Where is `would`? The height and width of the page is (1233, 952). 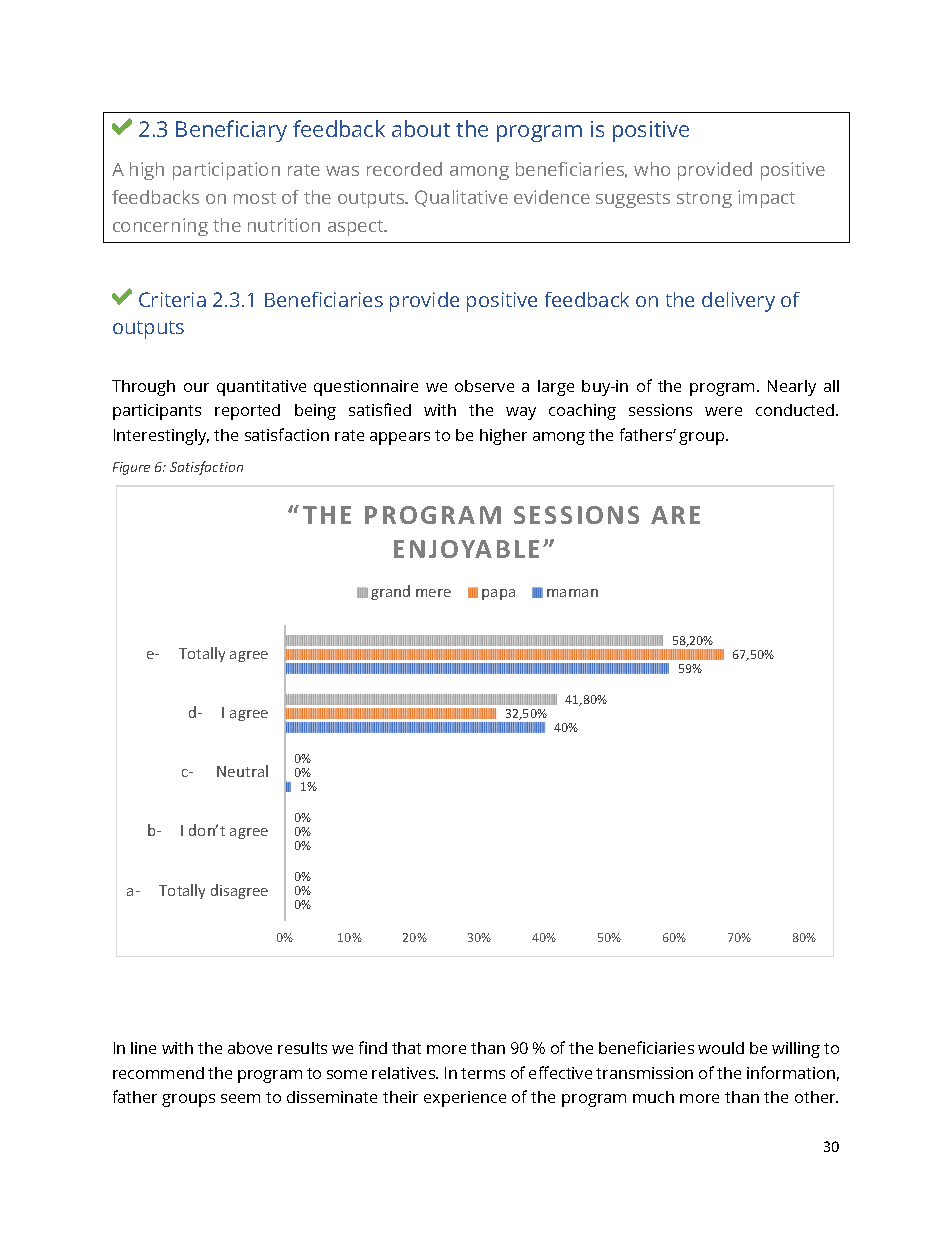
would is located at coordinates (721, 1048).
